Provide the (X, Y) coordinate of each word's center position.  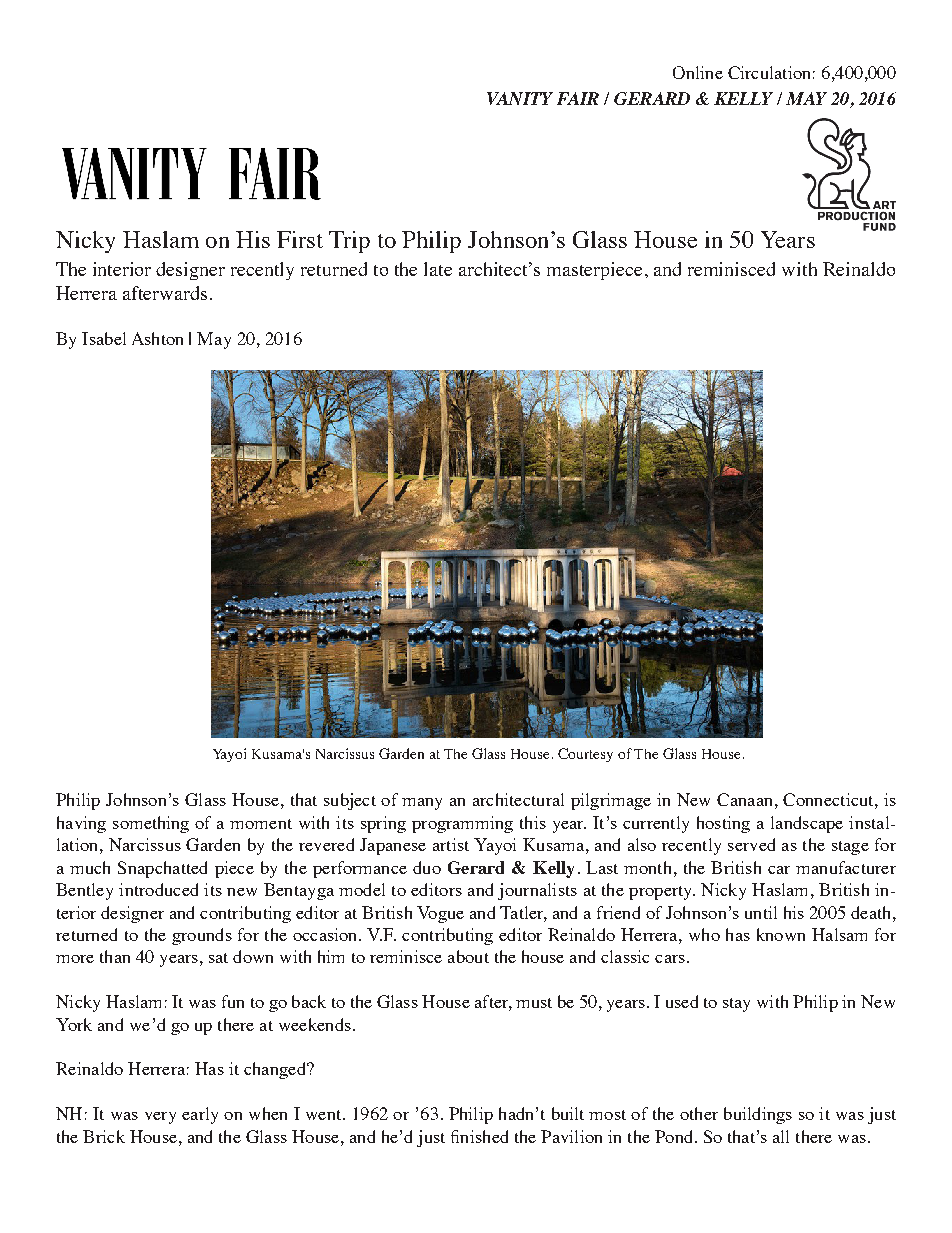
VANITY (520, 98)
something (151, 824)
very (160, 1118)
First (300, 239)
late (438, 269)
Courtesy (585, 755)
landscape (807, 824)
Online (698, 72)
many (422, 804)
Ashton (157, 338)
